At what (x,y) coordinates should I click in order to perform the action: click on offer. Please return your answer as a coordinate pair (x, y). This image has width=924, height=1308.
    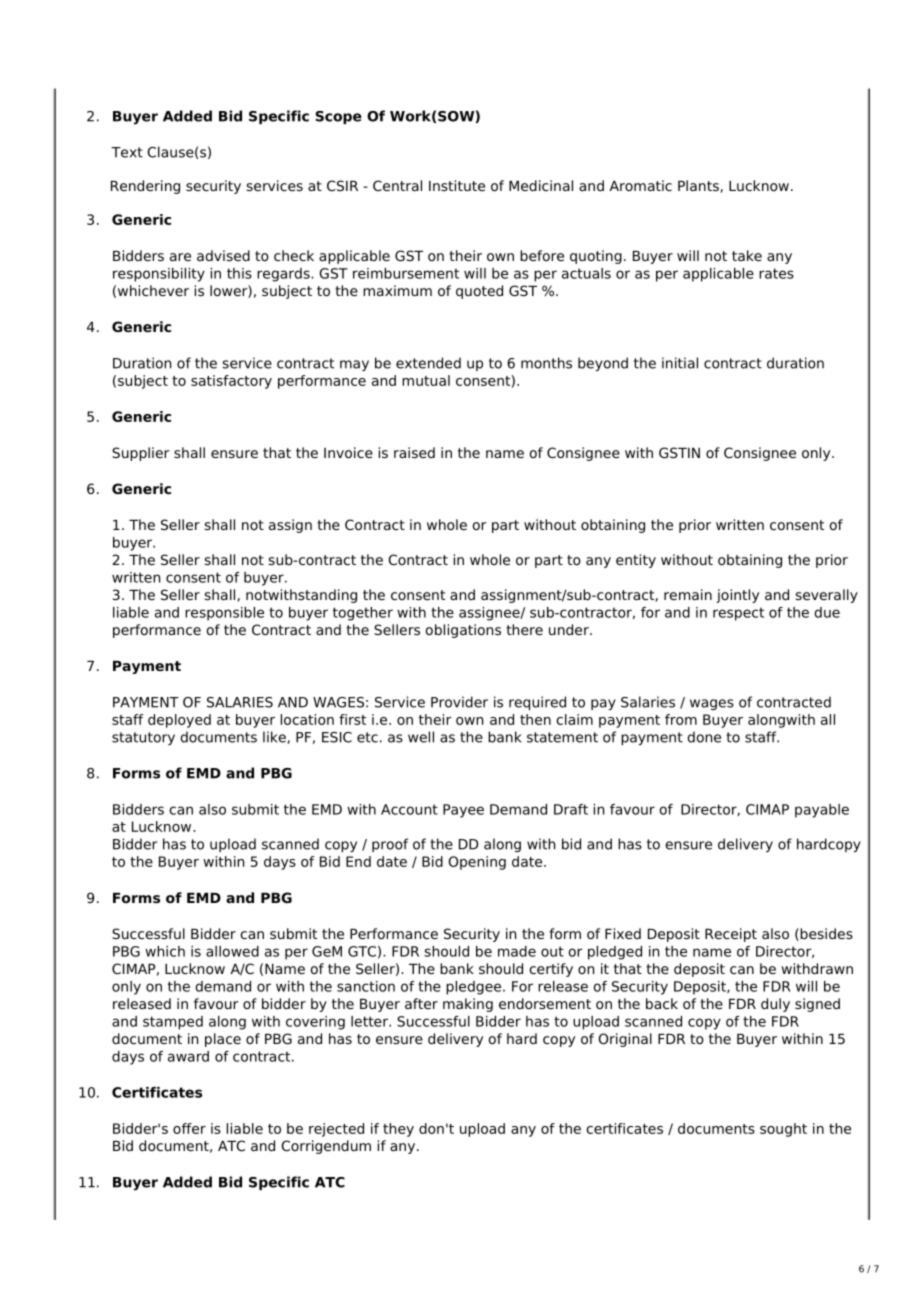
    Looking at the image, I should click on (189, 1128).
